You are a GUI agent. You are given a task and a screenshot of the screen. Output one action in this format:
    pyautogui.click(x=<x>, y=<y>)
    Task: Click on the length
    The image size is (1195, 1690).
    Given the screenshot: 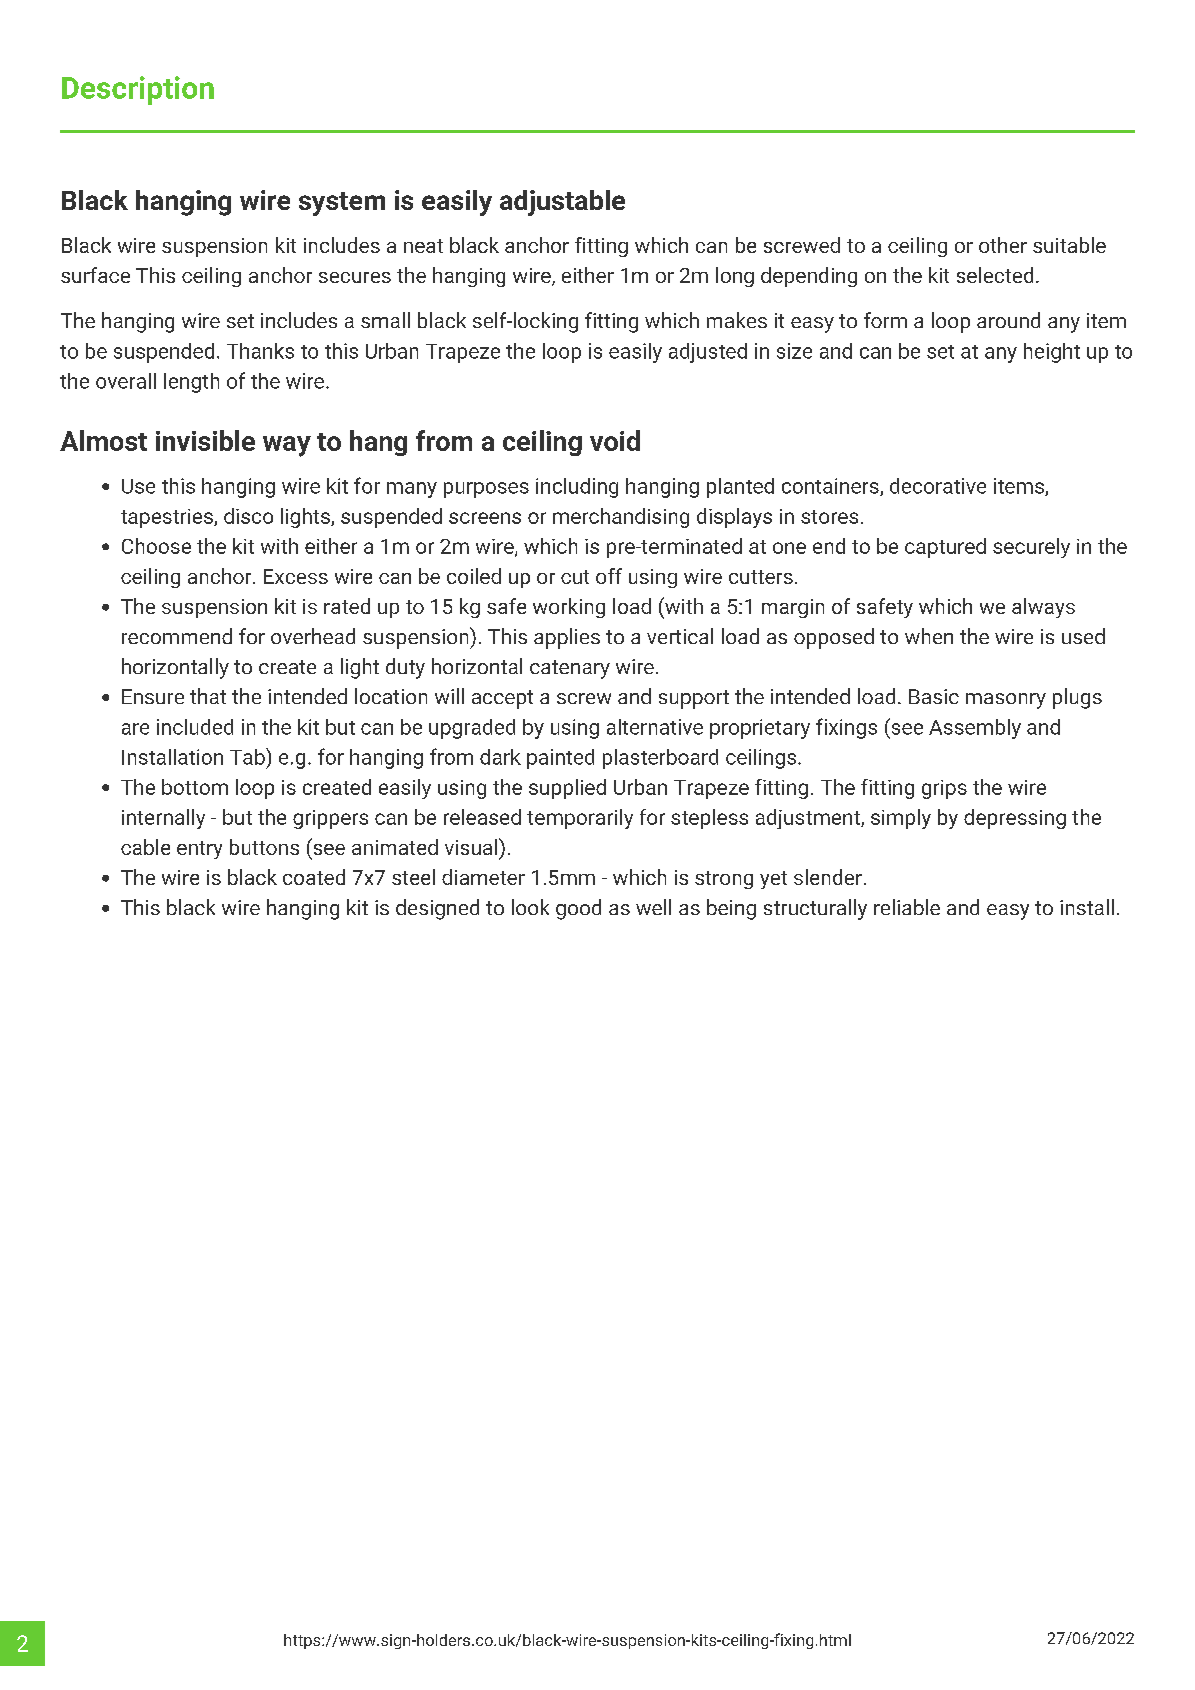 What is the action you would take?
    pyautogui.click(x=191, y=383)
